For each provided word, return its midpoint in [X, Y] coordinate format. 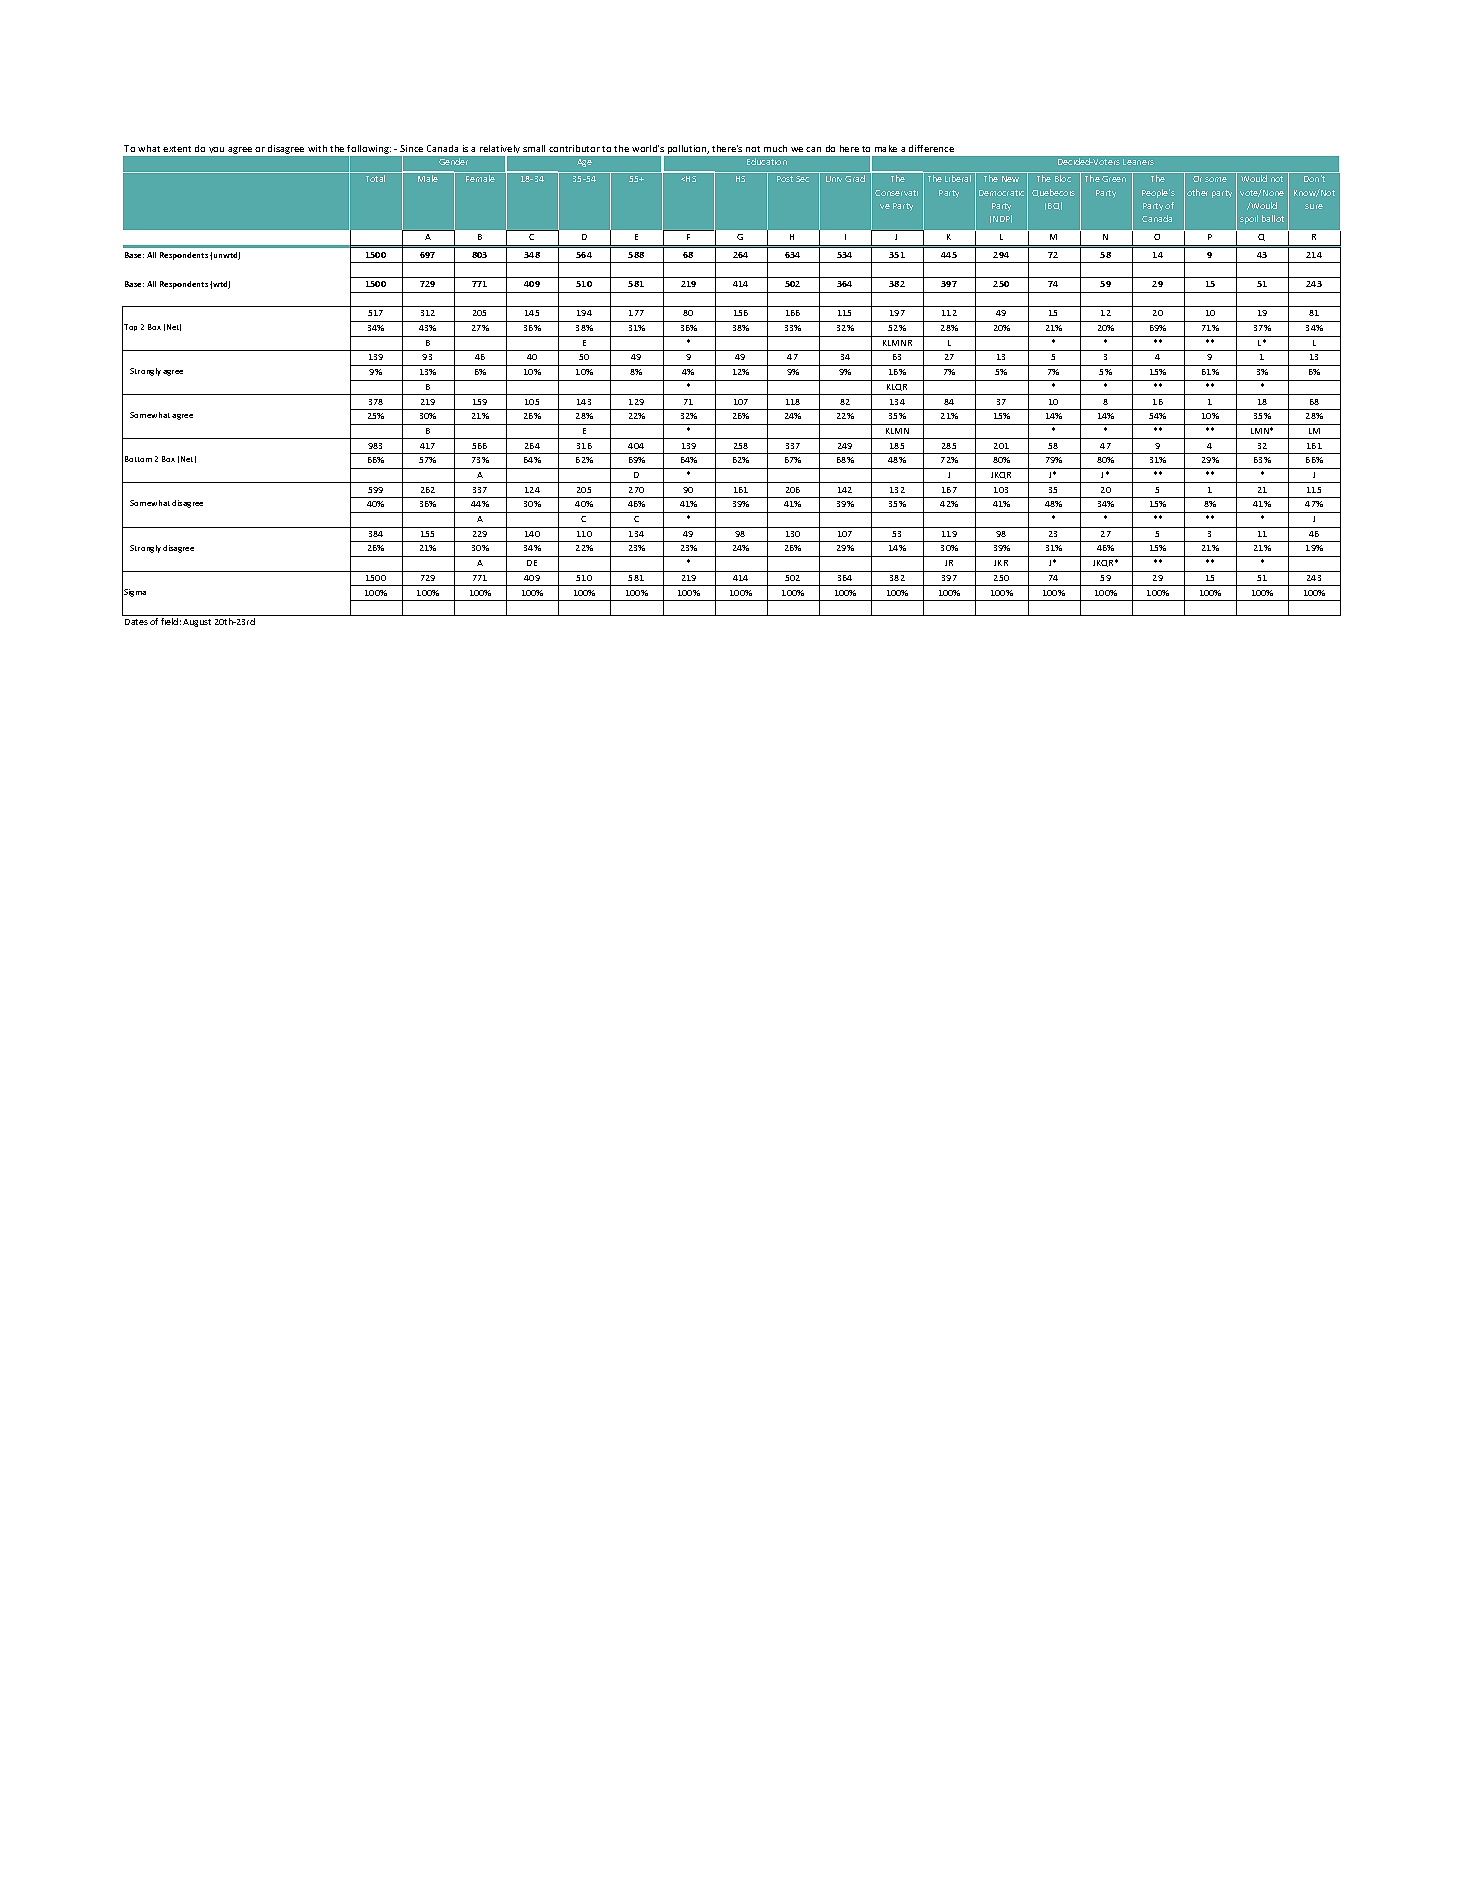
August [197, 623]
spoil [1249, 219]
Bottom [138, 459]
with [317, 148]
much [775, 148]
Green [1114, 179]
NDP [1002, 219]
